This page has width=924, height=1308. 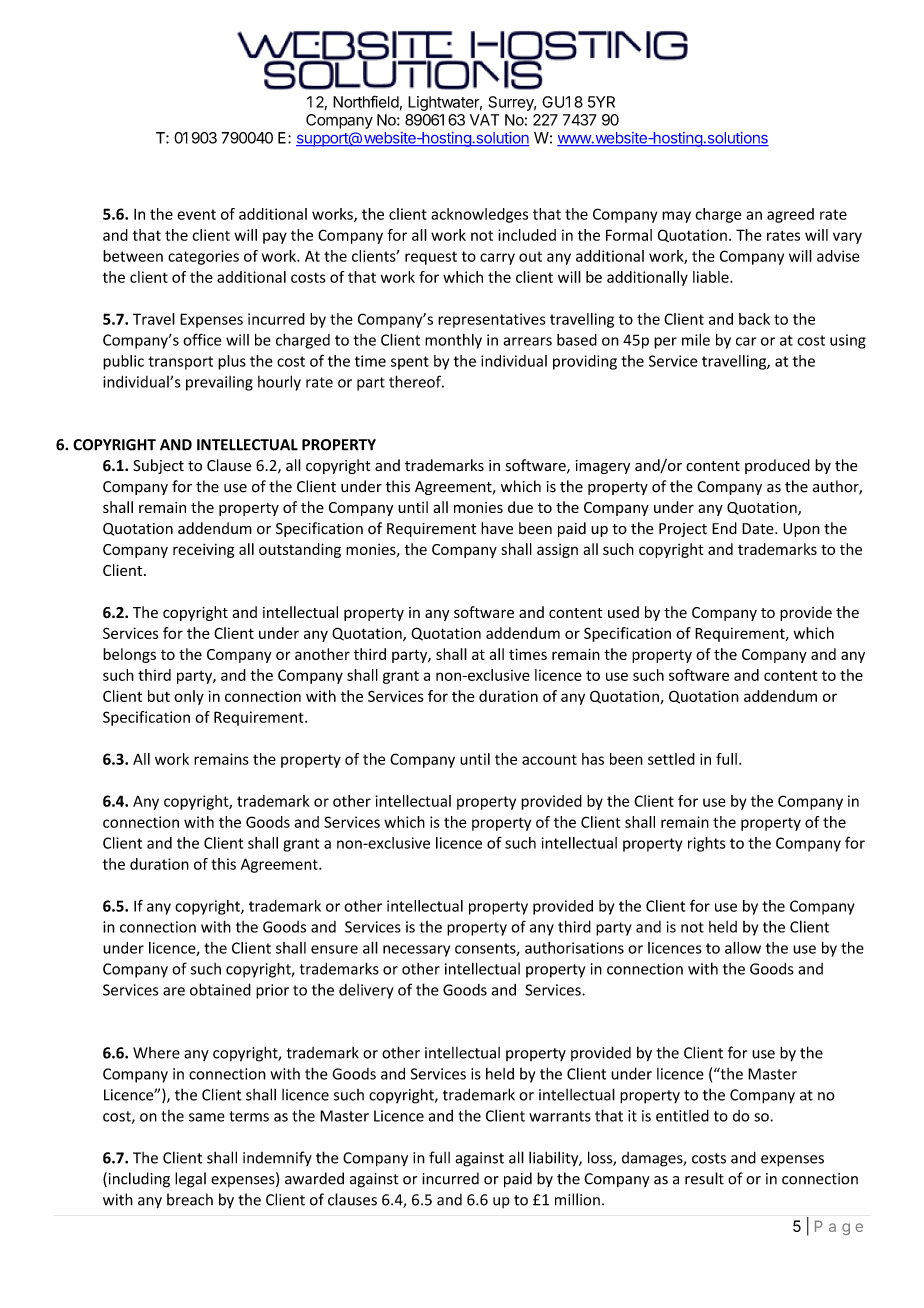 I want to click on event, so click(x=196, y=214).
